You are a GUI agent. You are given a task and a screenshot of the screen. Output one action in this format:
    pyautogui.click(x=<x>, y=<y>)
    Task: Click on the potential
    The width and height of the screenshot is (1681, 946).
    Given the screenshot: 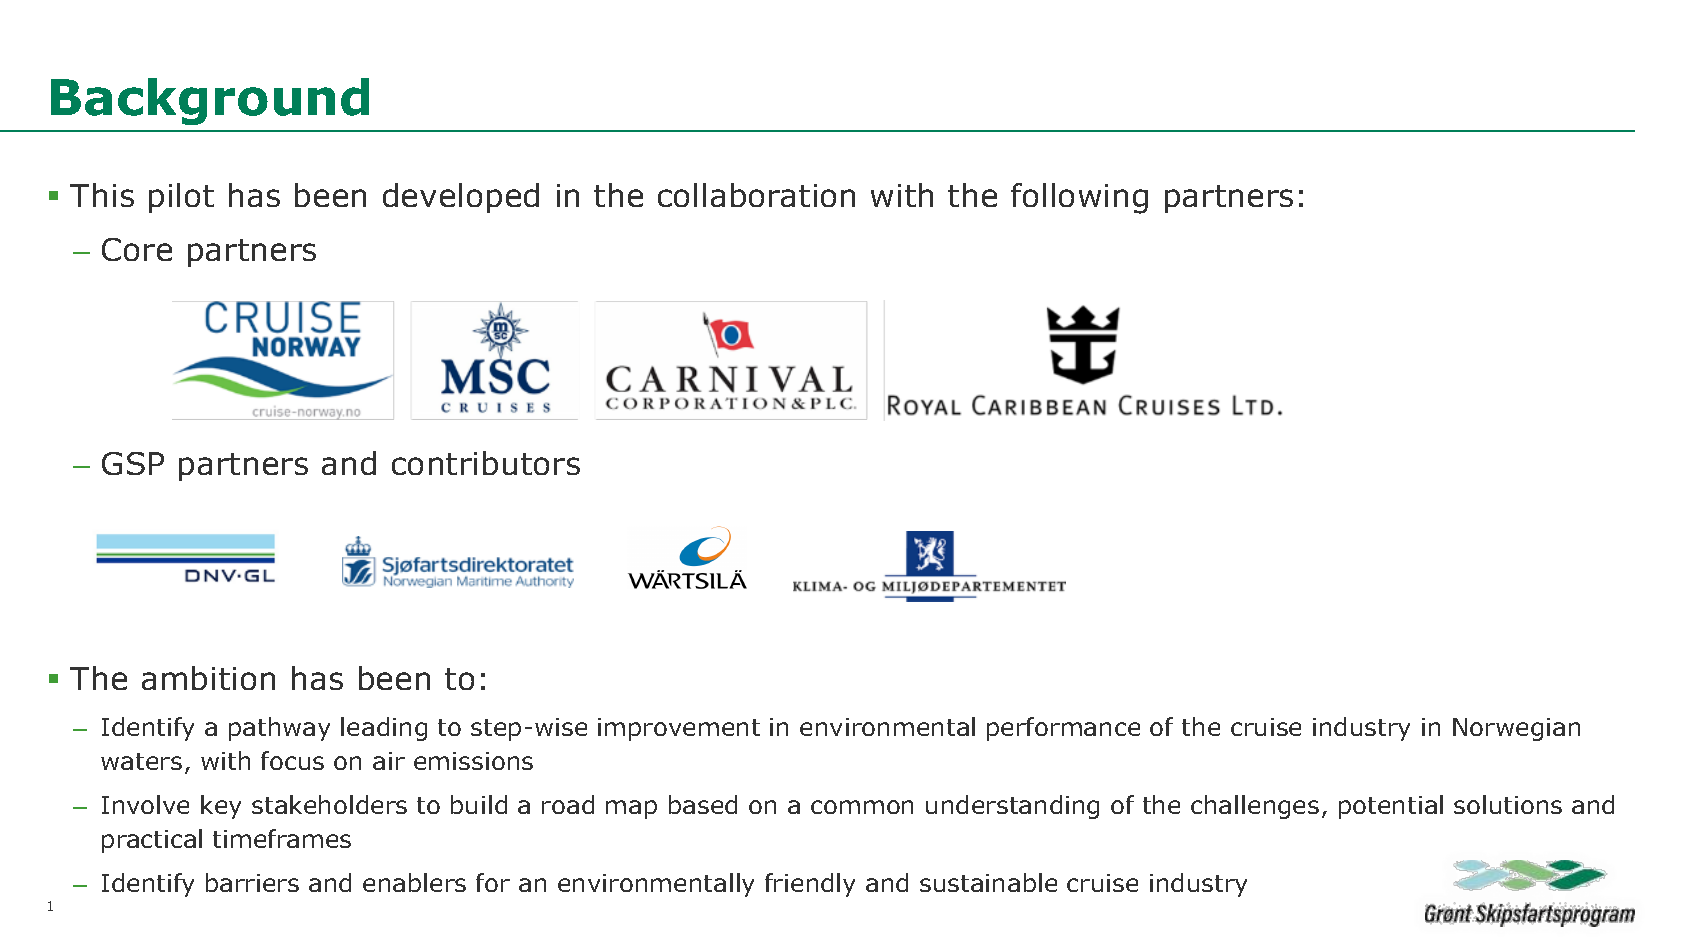 What is the action you would take?
    pyautogui.click(x=1391, y=807)
